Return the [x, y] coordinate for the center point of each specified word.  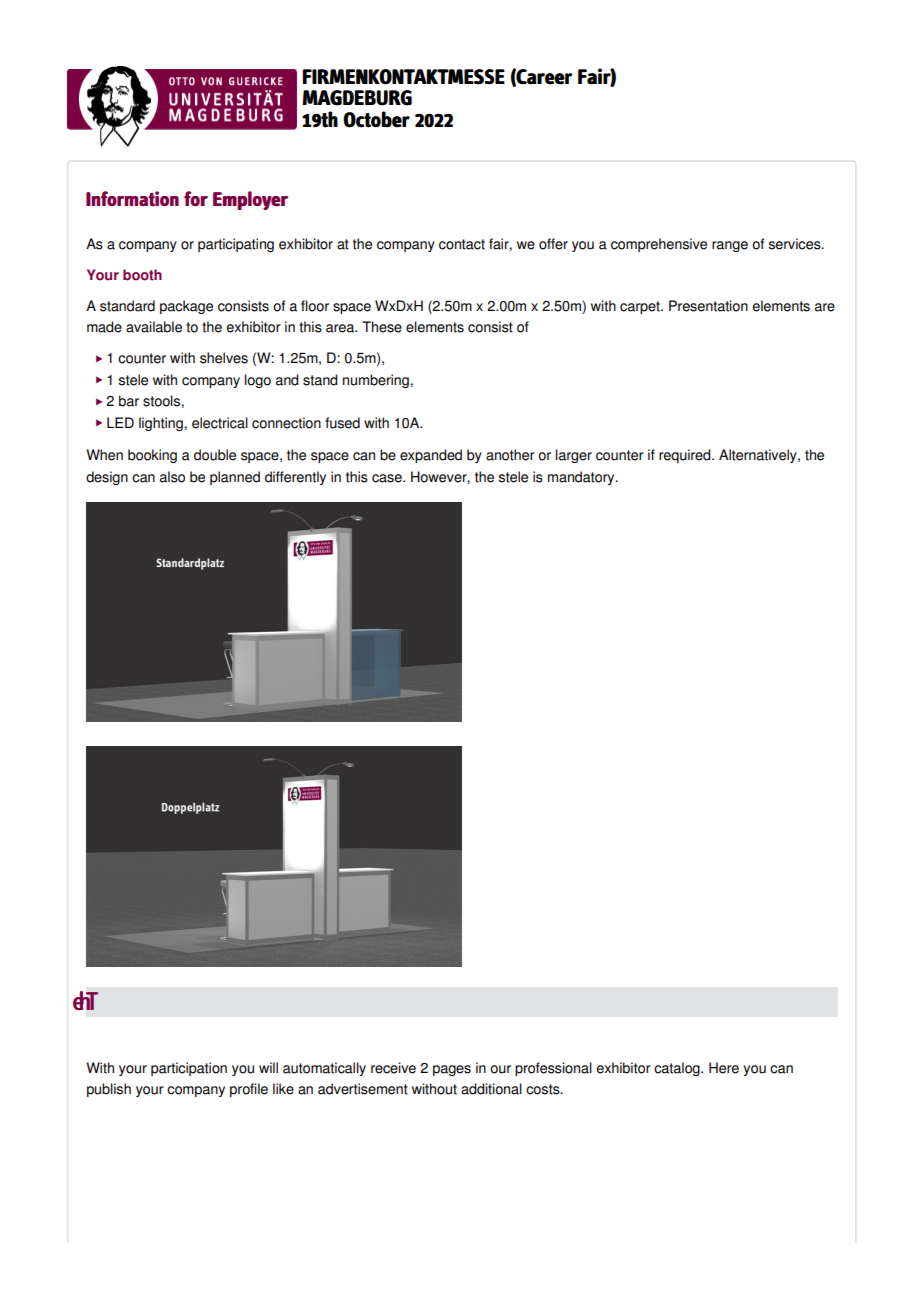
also [172, 477]
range [730, 246]
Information [132, 199]
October [376, 119]
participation [189, 1069]
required [686, 456]
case [388, 478]
